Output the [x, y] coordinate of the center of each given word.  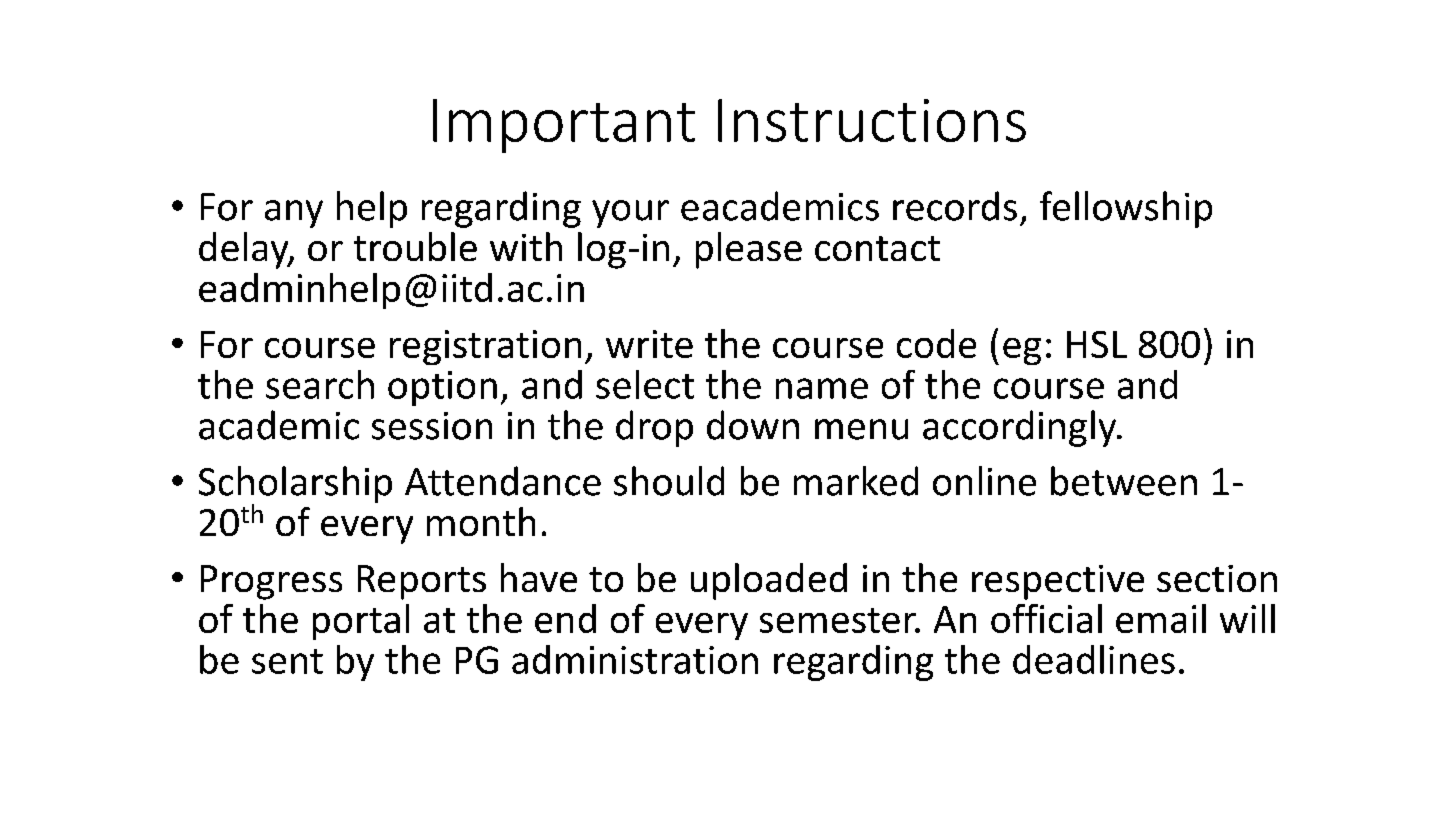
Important [564, 126]
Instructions [872, 120]
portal [361, 622]
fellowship [1126, 209]
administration [635, 659]
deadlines [1094, 659]
